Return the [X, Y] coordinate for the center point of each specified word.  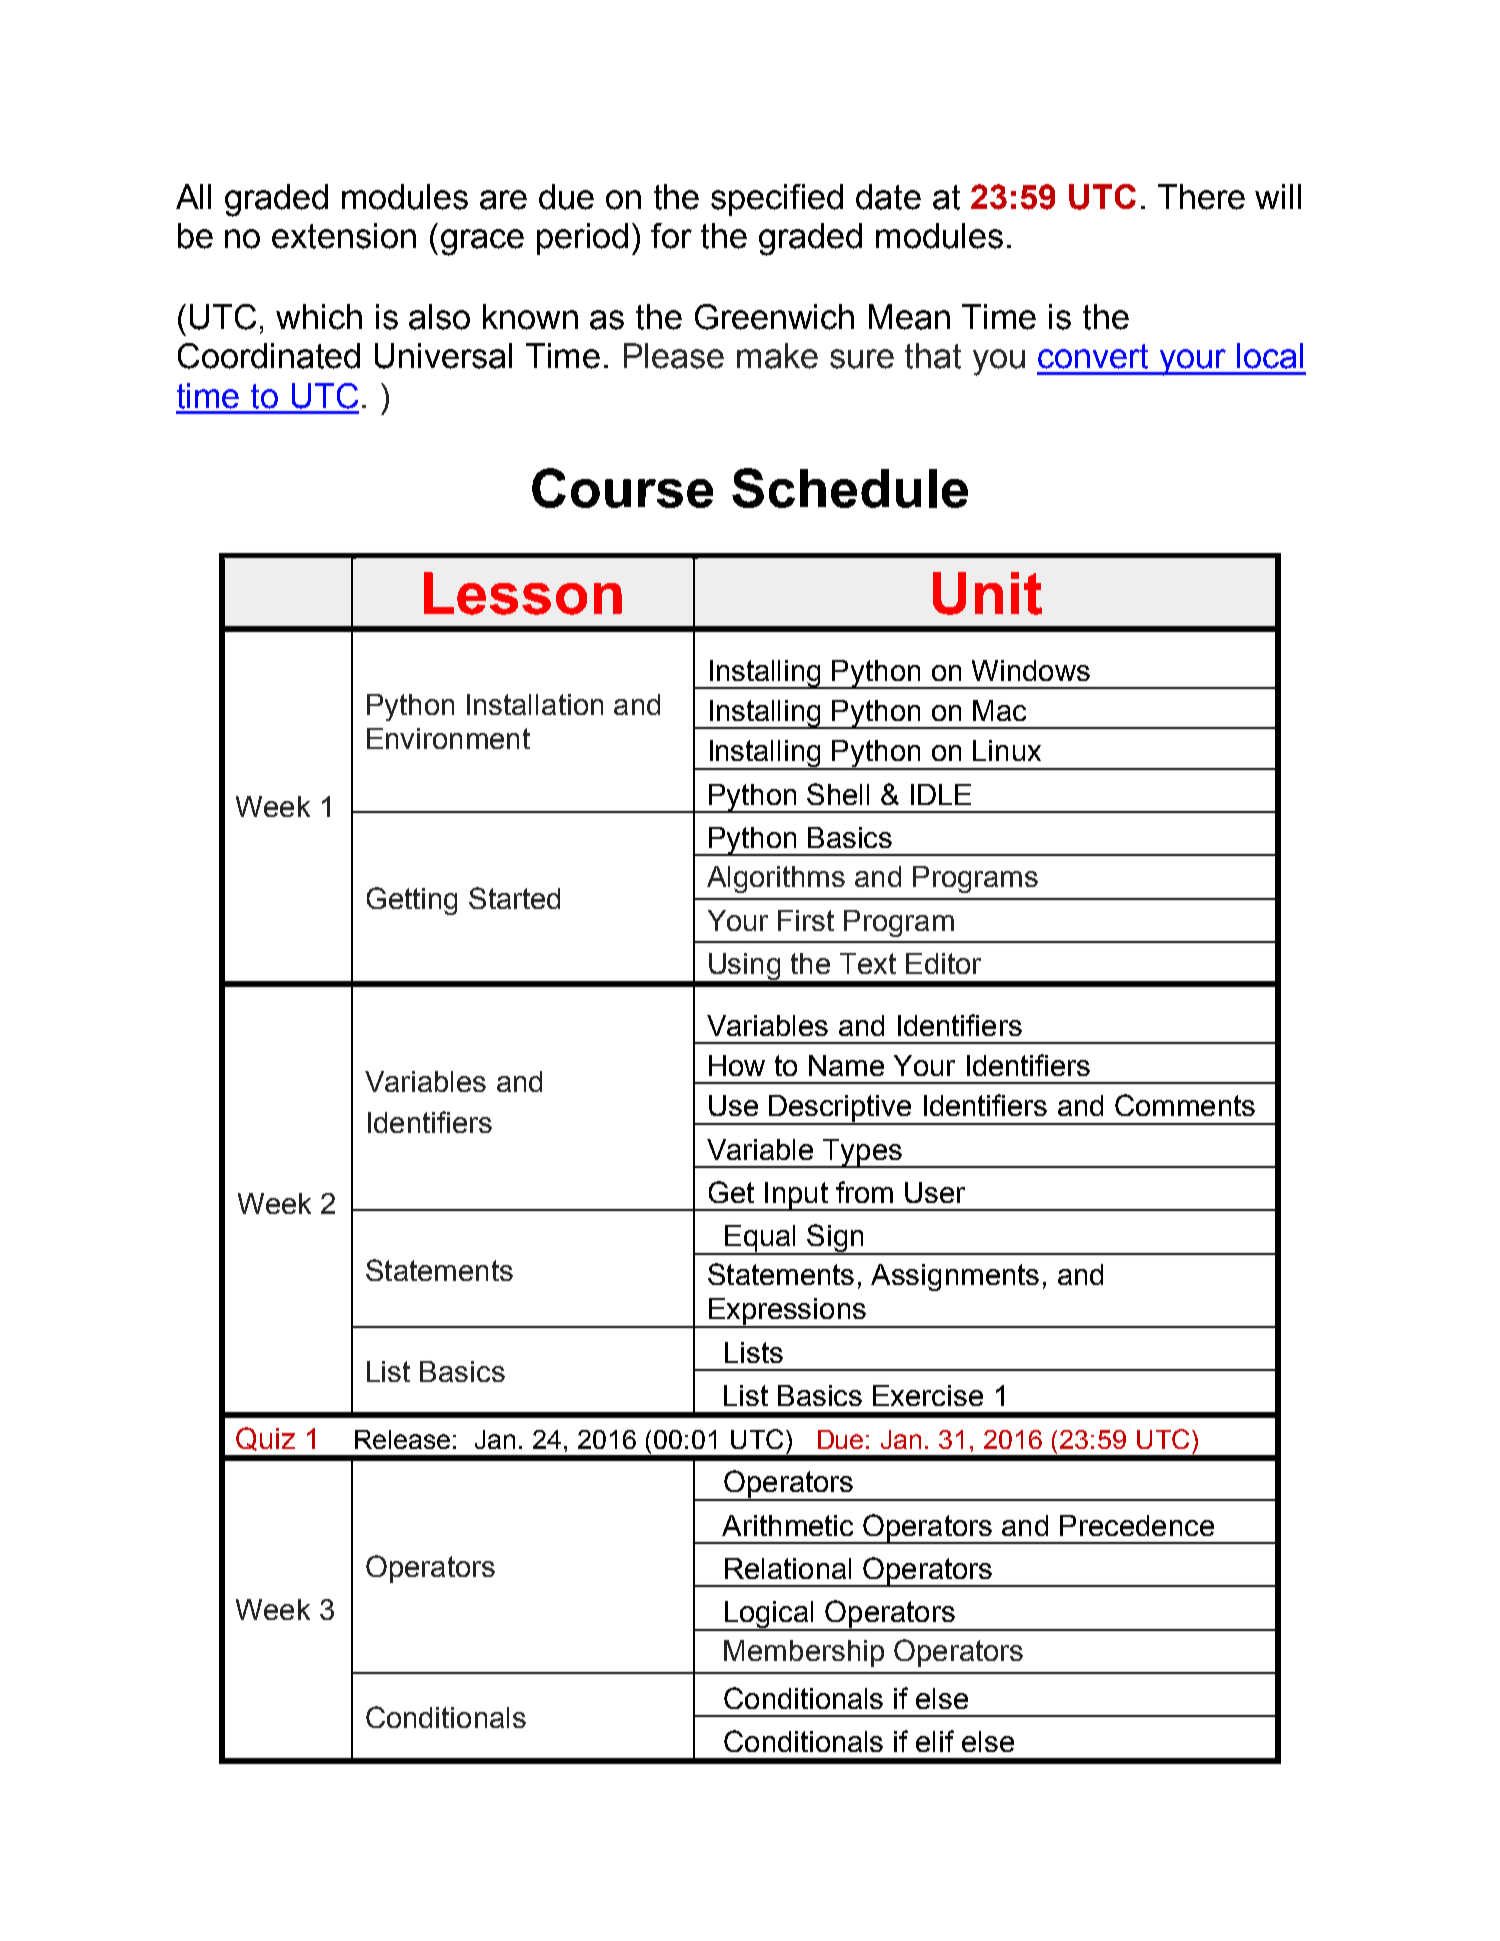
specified [777, 200]
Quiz [265, 1439]
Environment [448, 738]
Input [796, 1196]
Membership [804, 1653]
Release [402, 1439]
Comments [1185, 1105]
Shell [838, 794]
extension [344, 236]
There [1201, 197]
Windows [1031, 670]
